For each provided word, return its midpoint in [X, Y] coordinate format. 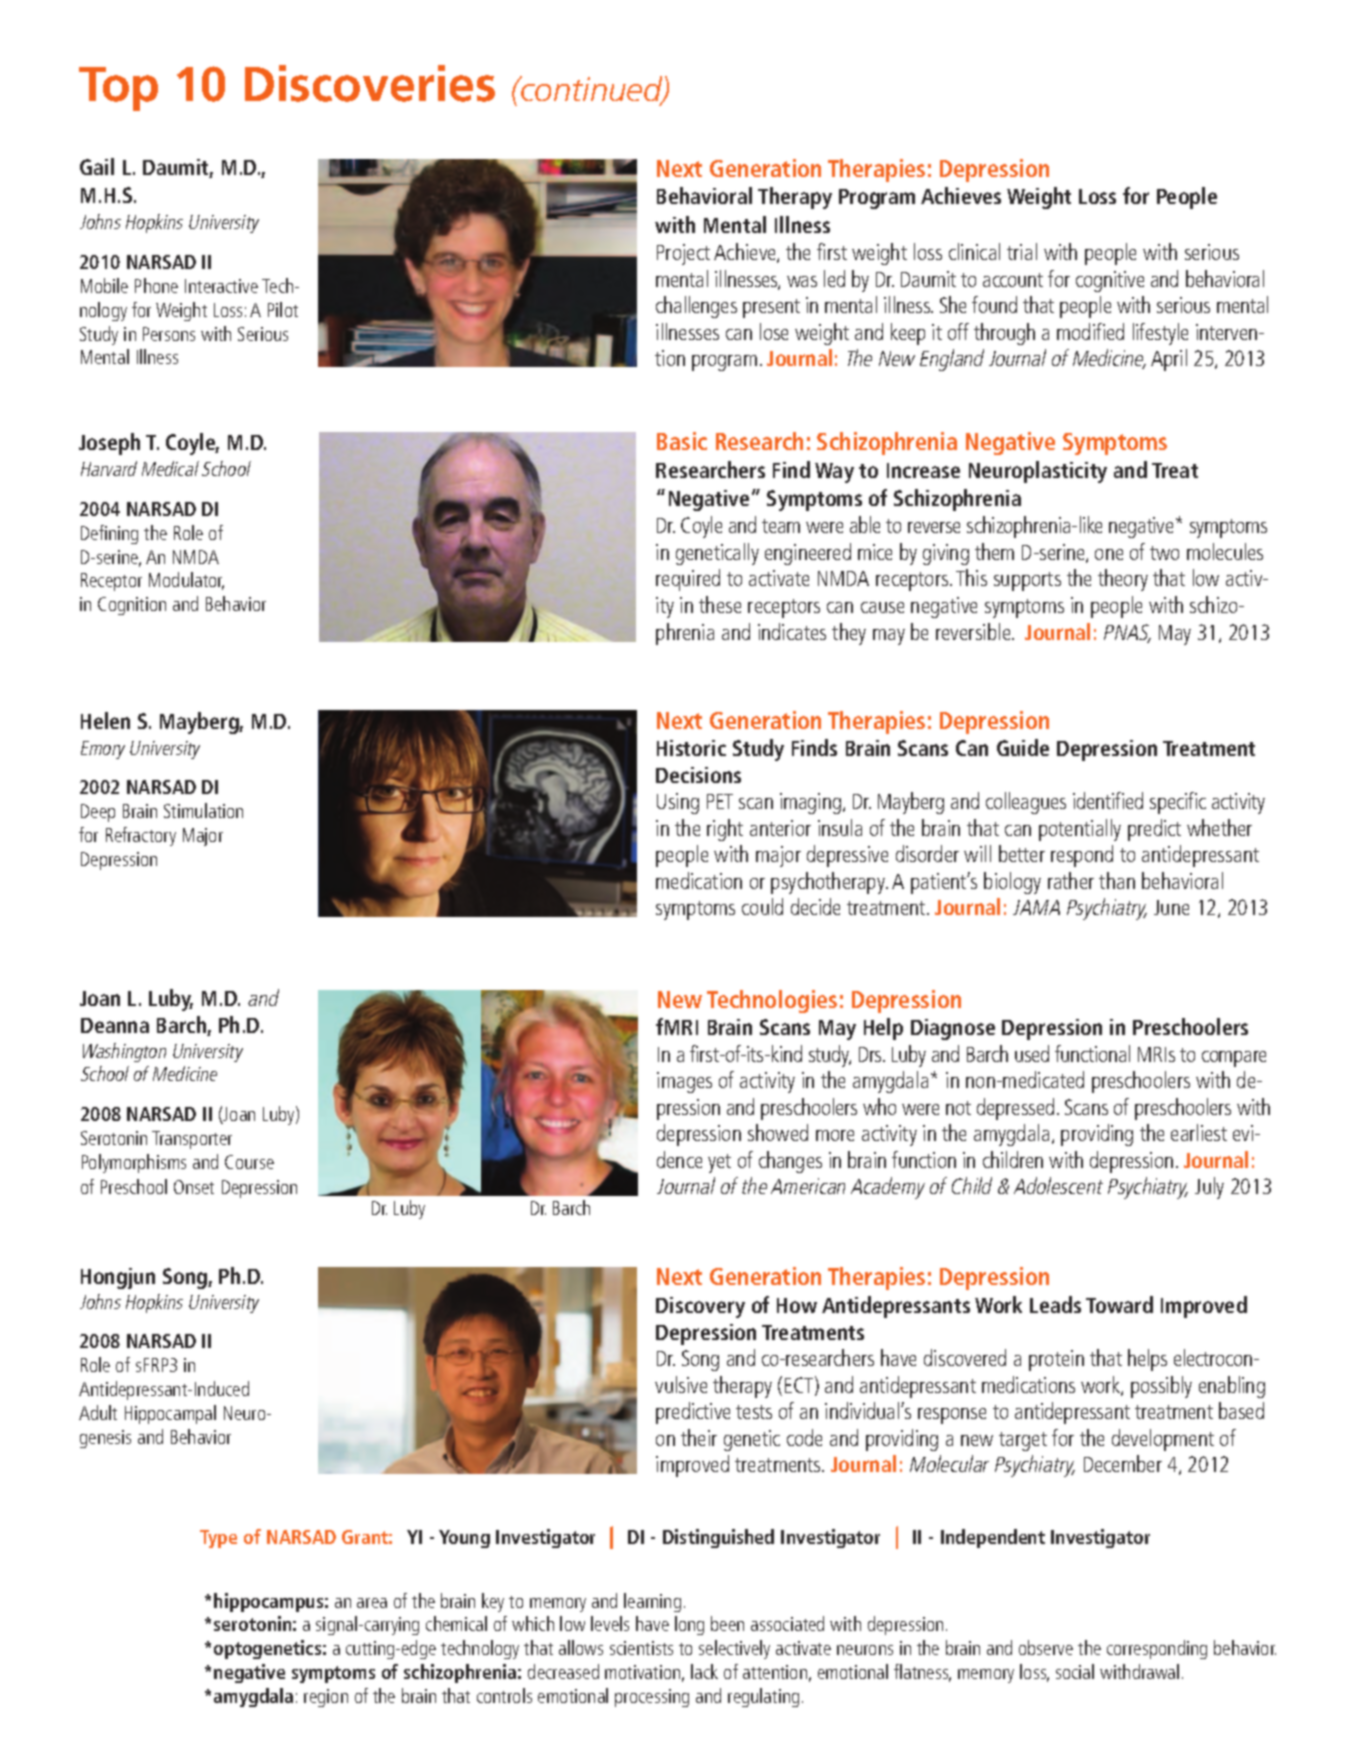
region [326, 1698]
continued [592, 90]
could [762, 906]
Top [118, 89]
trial [1022, 251]
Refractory [141, 836]
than [1117, 880]
